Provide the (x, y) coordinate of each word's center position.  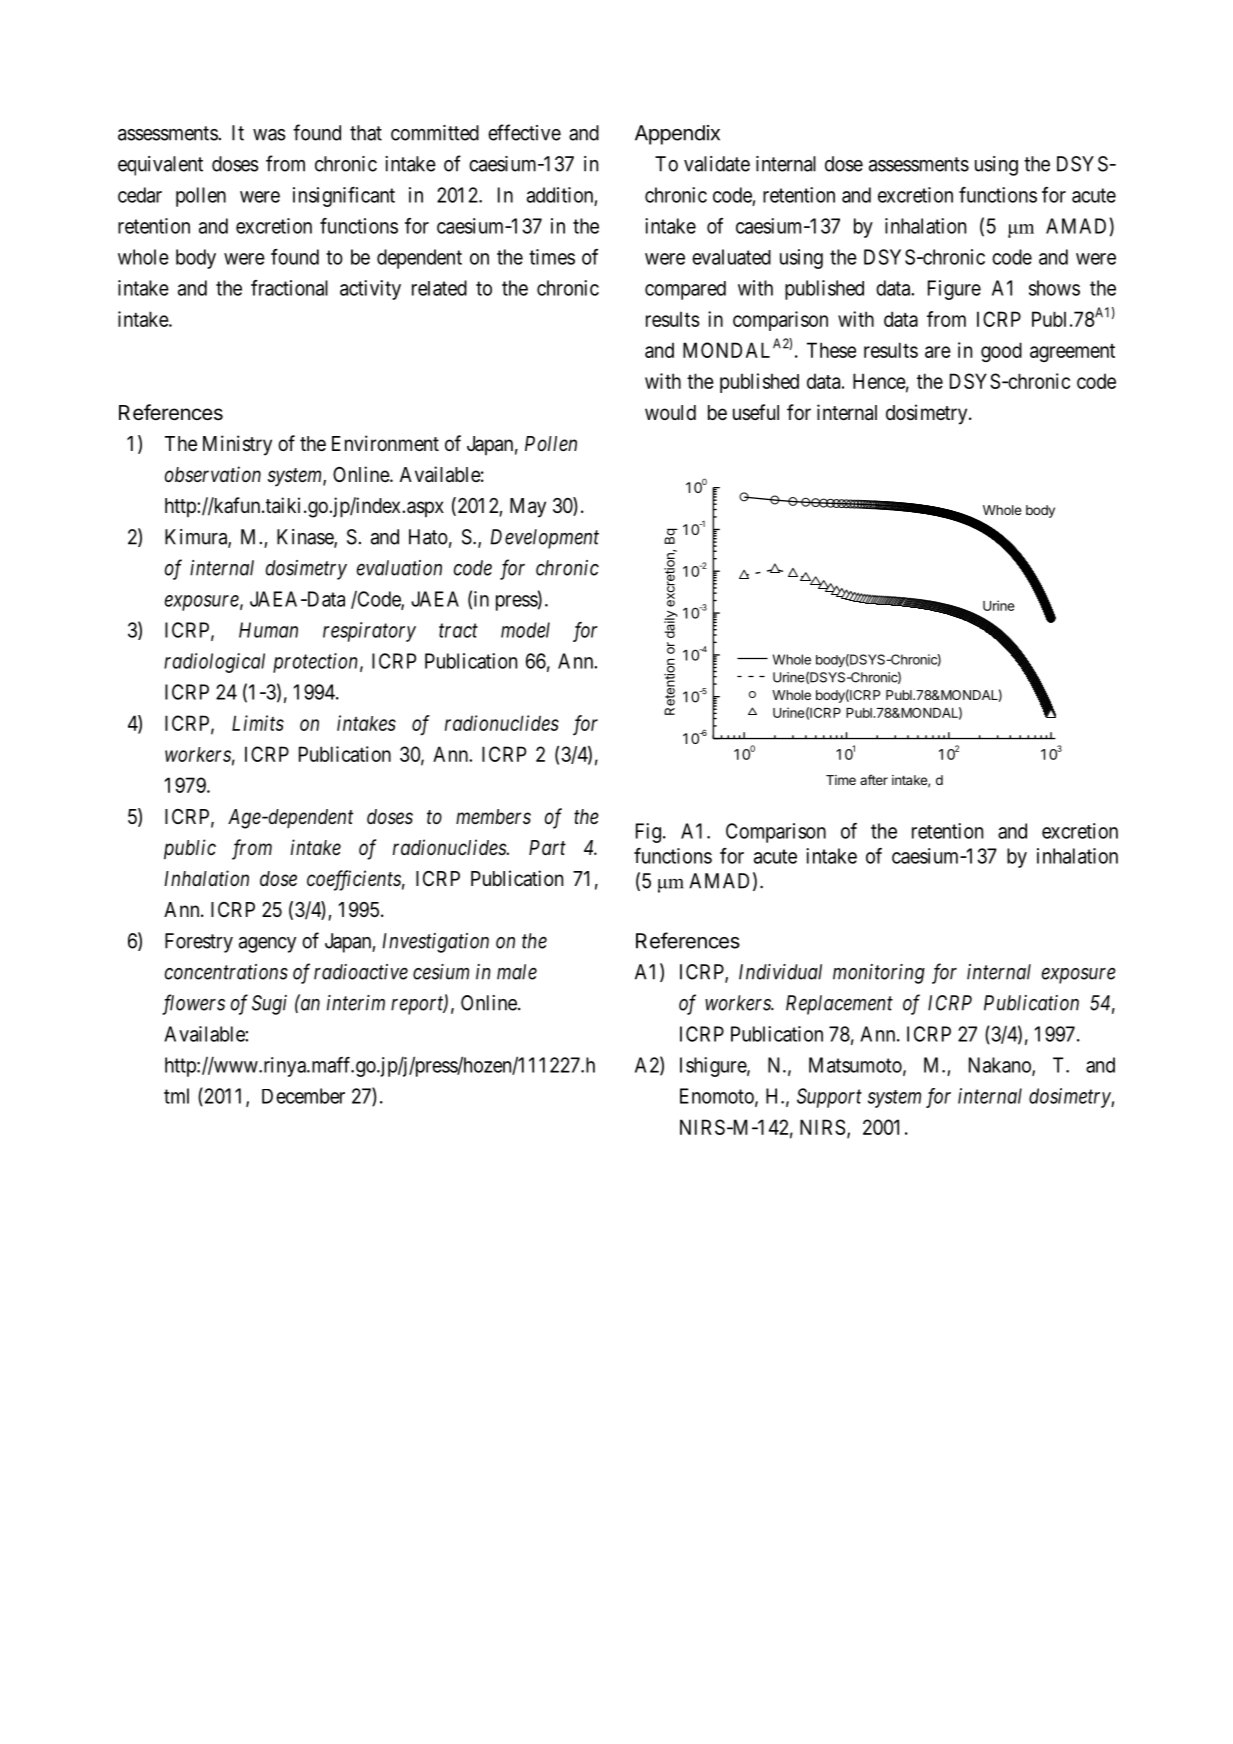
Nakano (1001, 1066)
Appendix (677, 135)
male (517, 972)
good (1001, 352)
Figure (954, 290)
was (269, 135)
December (303, 1096)
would (670, 412)
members (493, 816)
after (874, 779)
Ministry (237, 445)
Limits (258, 723)
